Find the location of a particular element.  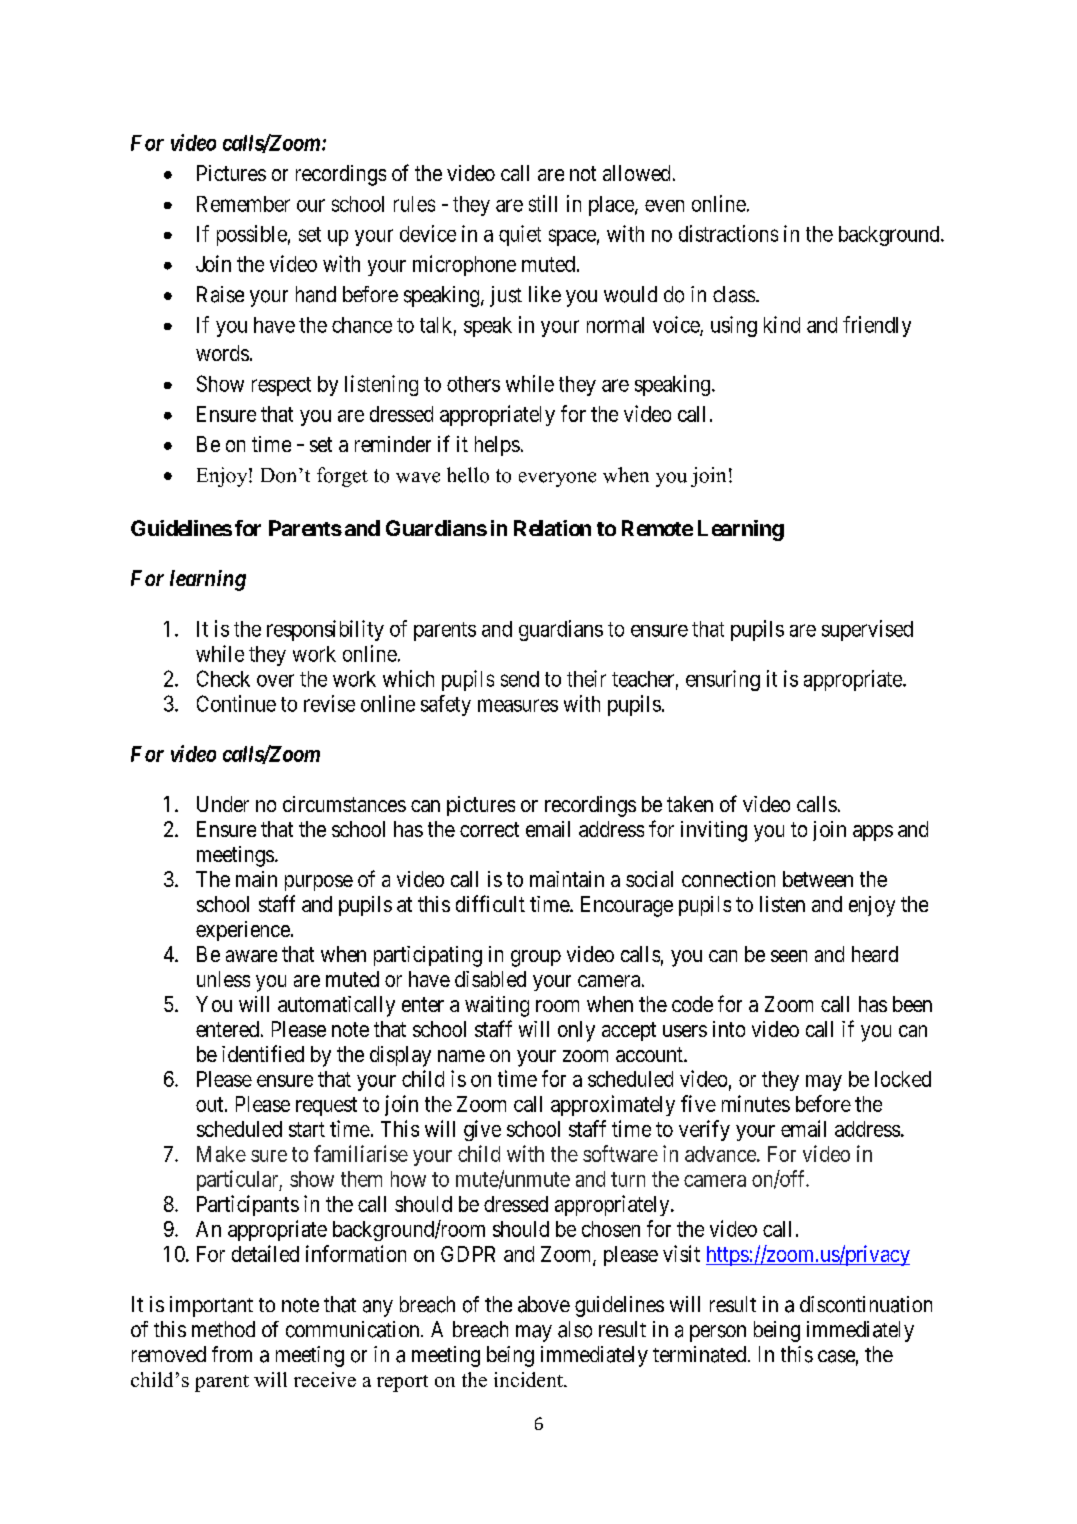

Remember is located at coordinates (243, 204).
